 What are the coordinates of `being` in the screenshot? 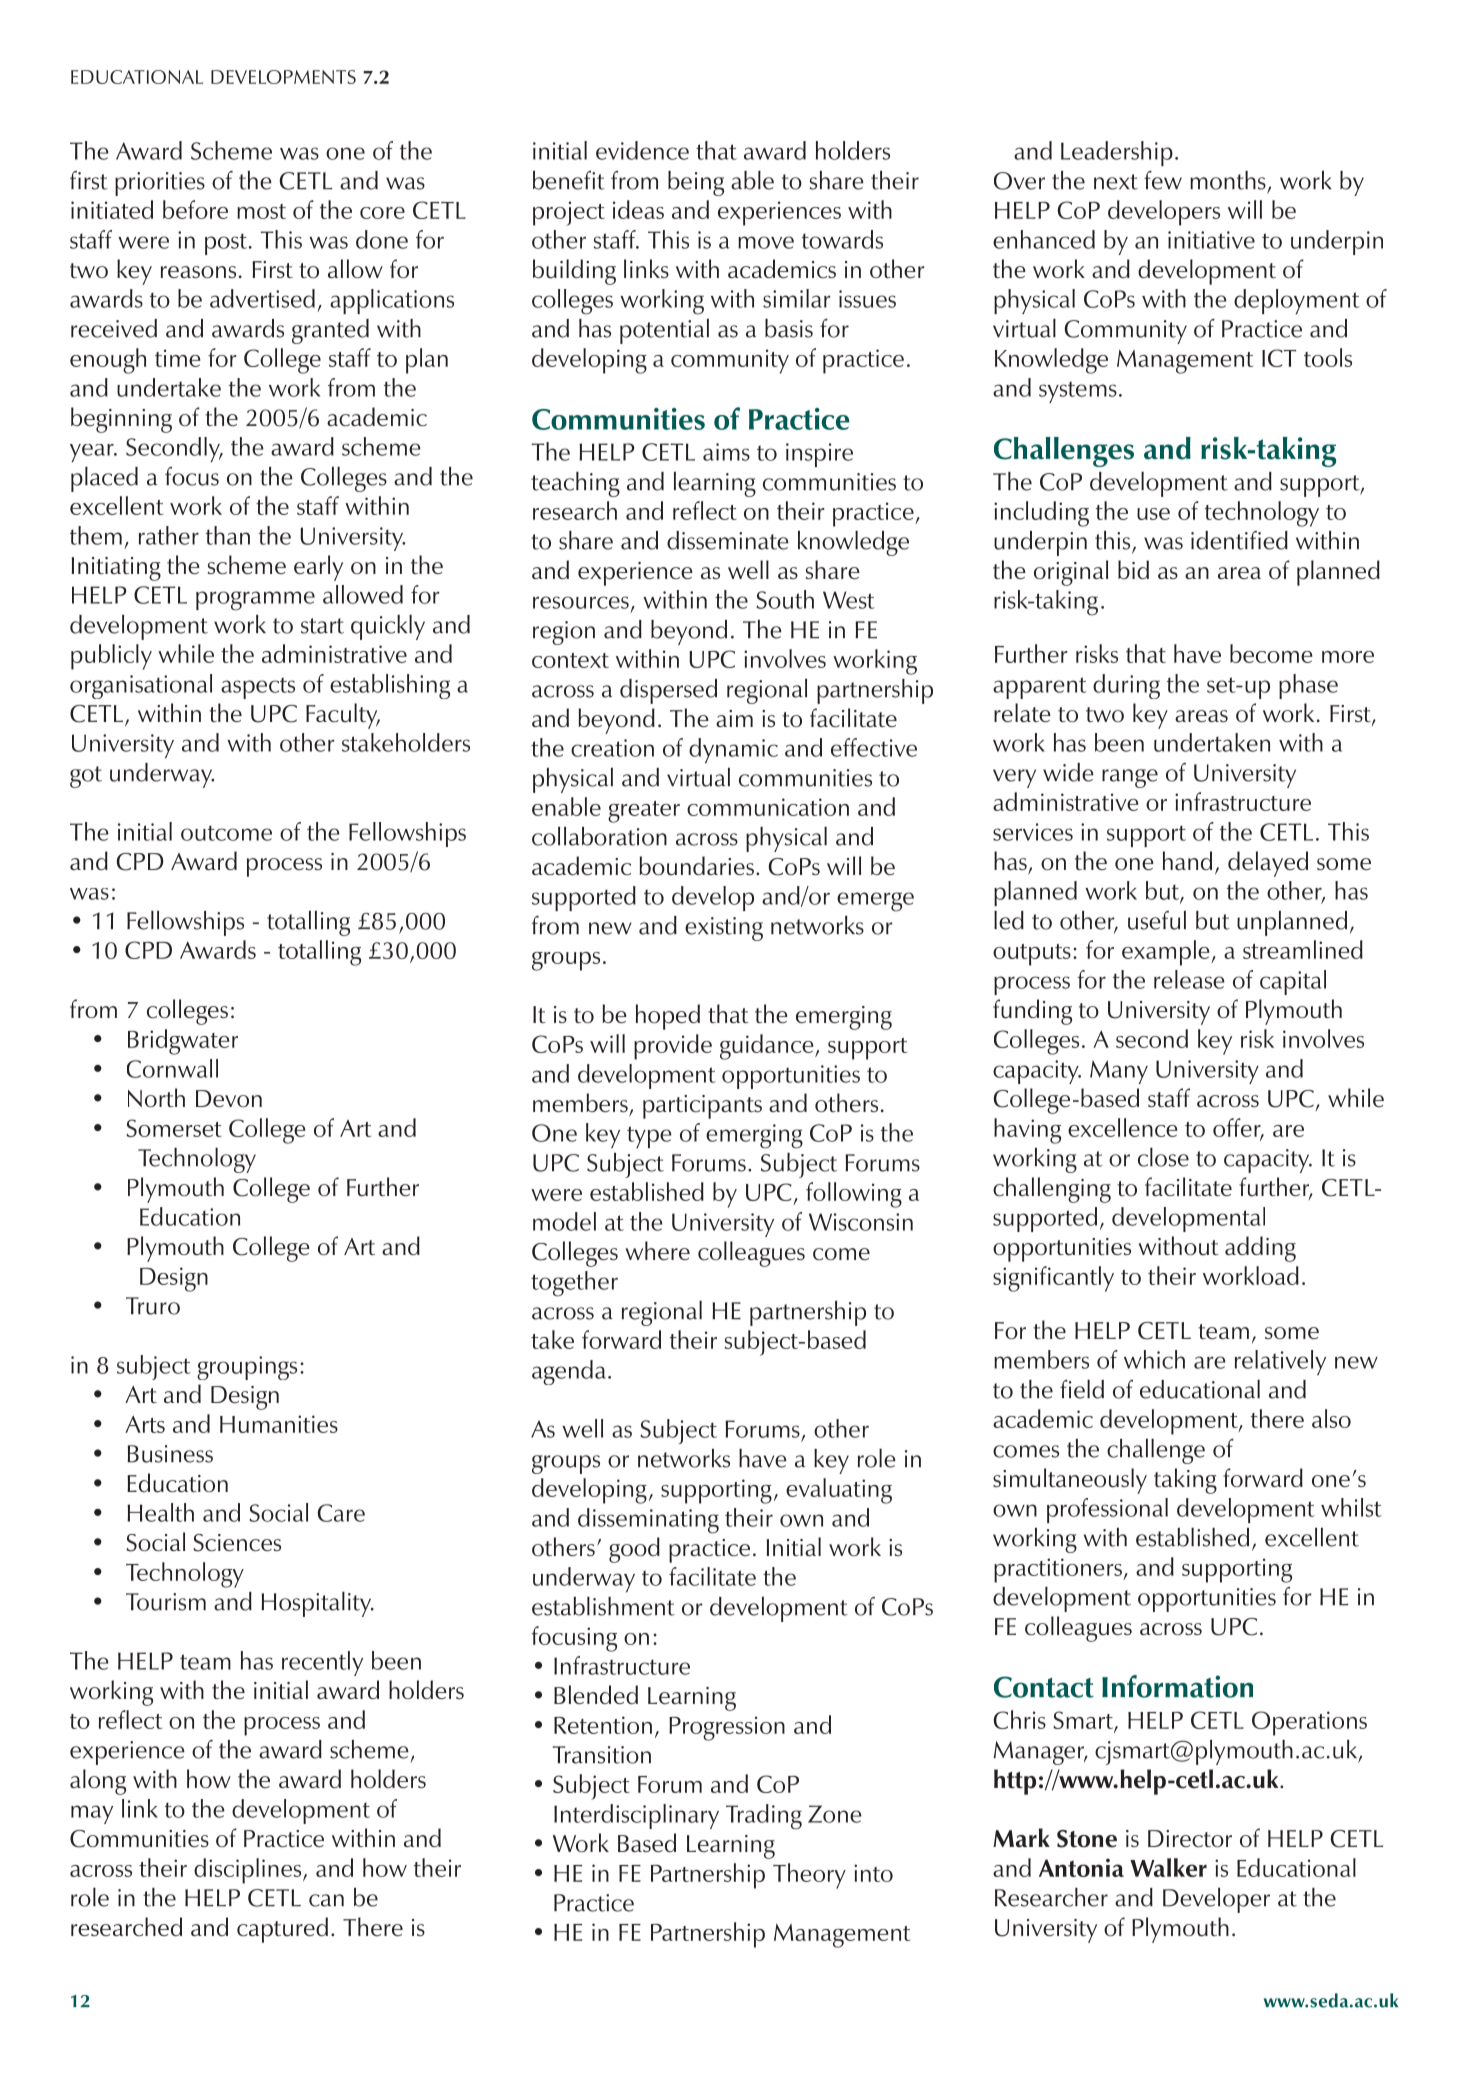 It's located at (696, 183).
